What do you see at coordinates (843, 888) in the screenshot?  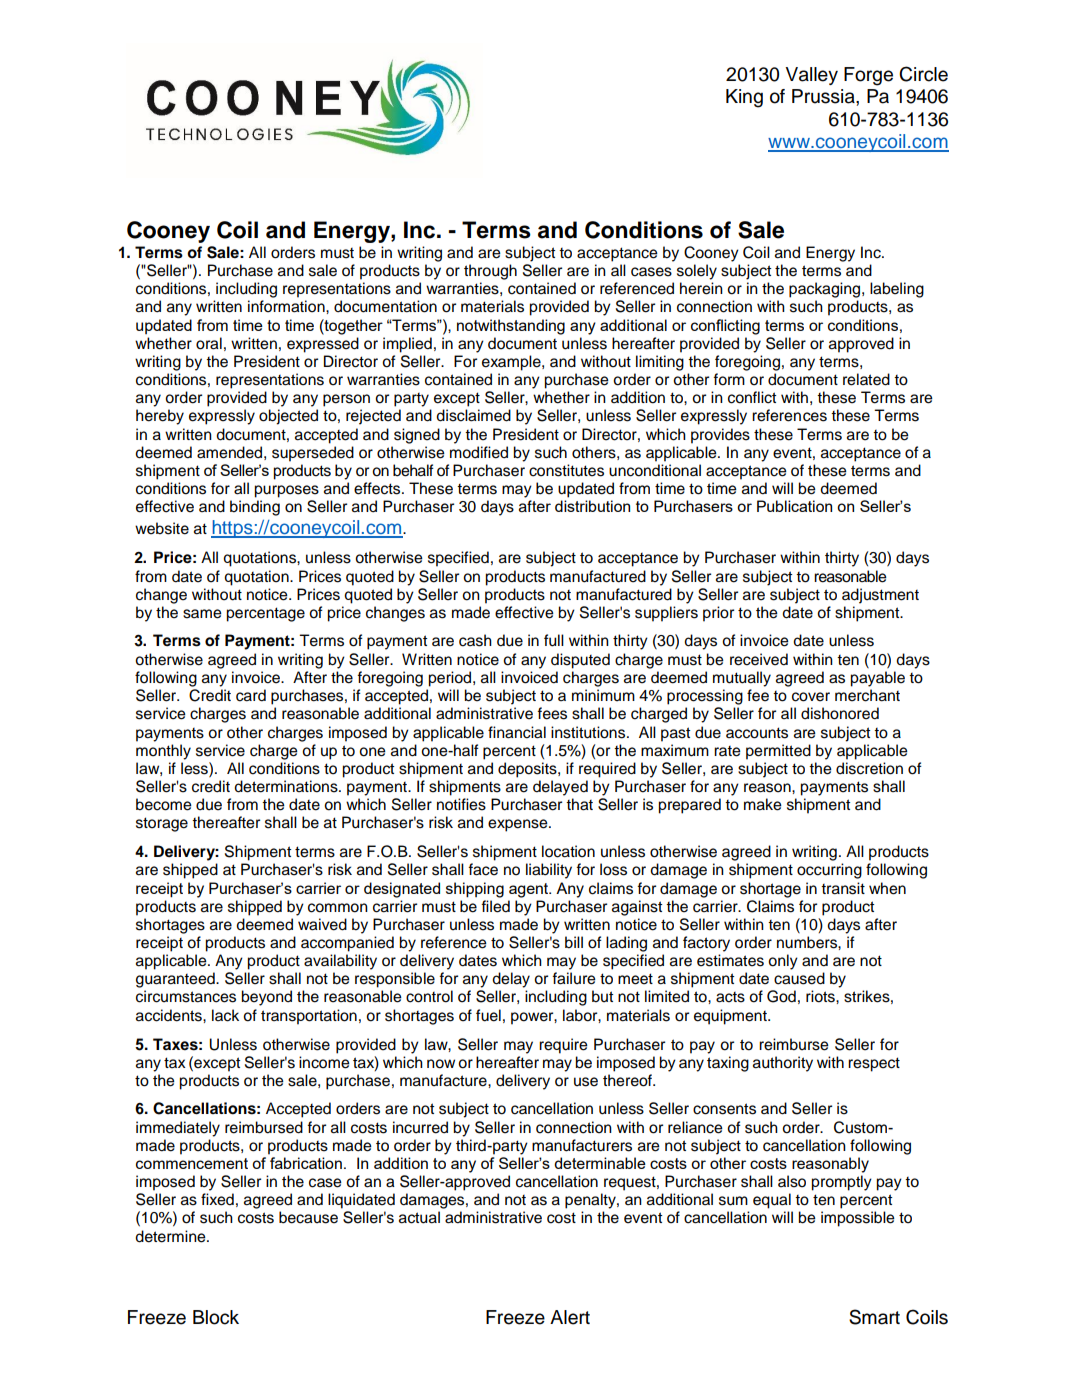 I see `transit` at bounding box center [843, 888].
